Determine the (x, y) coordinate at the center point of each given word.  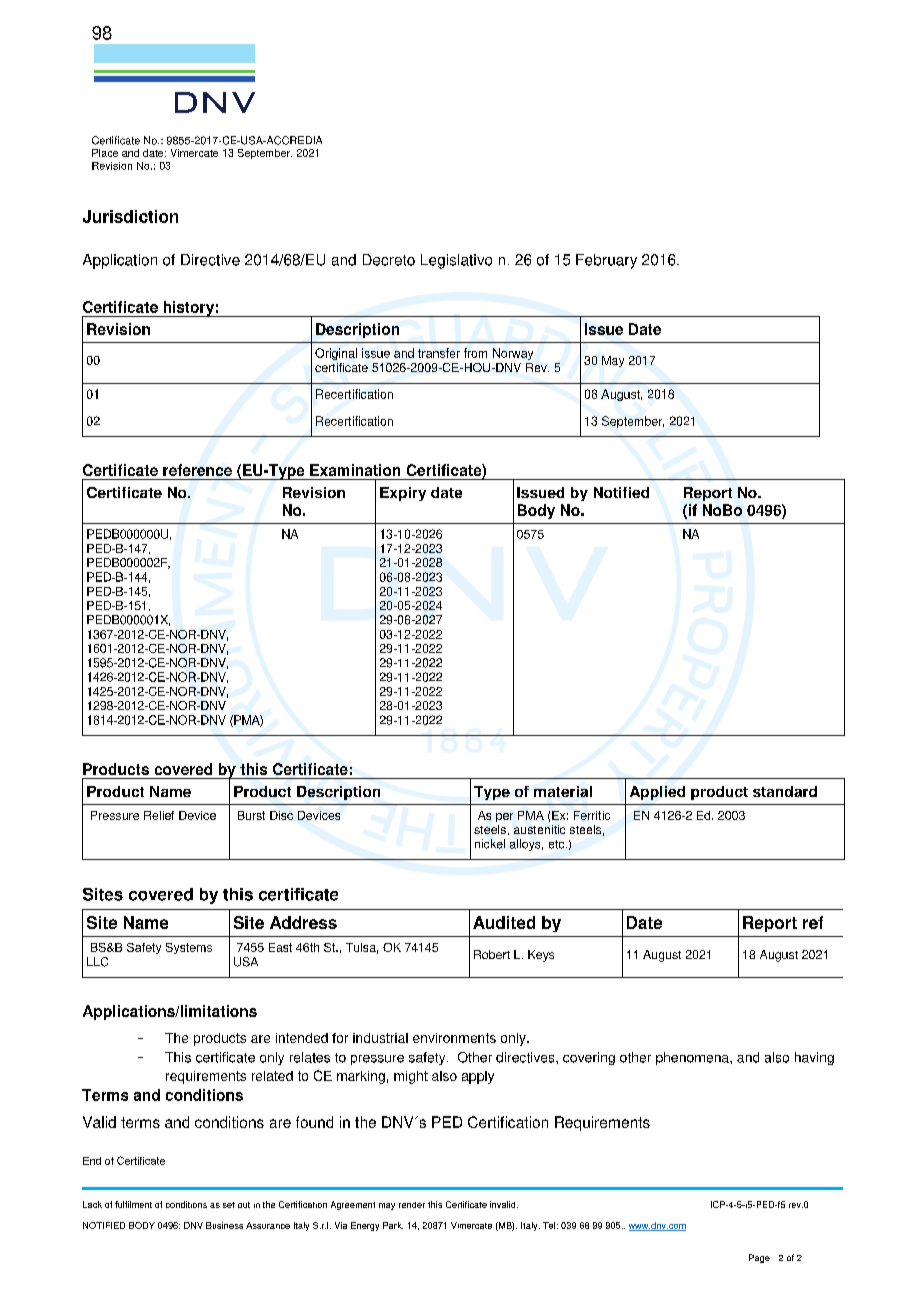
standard (785, 791)
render (412, 1205)
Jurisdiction (130, 216)
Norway (513, 354)
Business (224, 1225)
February (606, 261)
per (504, 817)
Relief (159, 815)
